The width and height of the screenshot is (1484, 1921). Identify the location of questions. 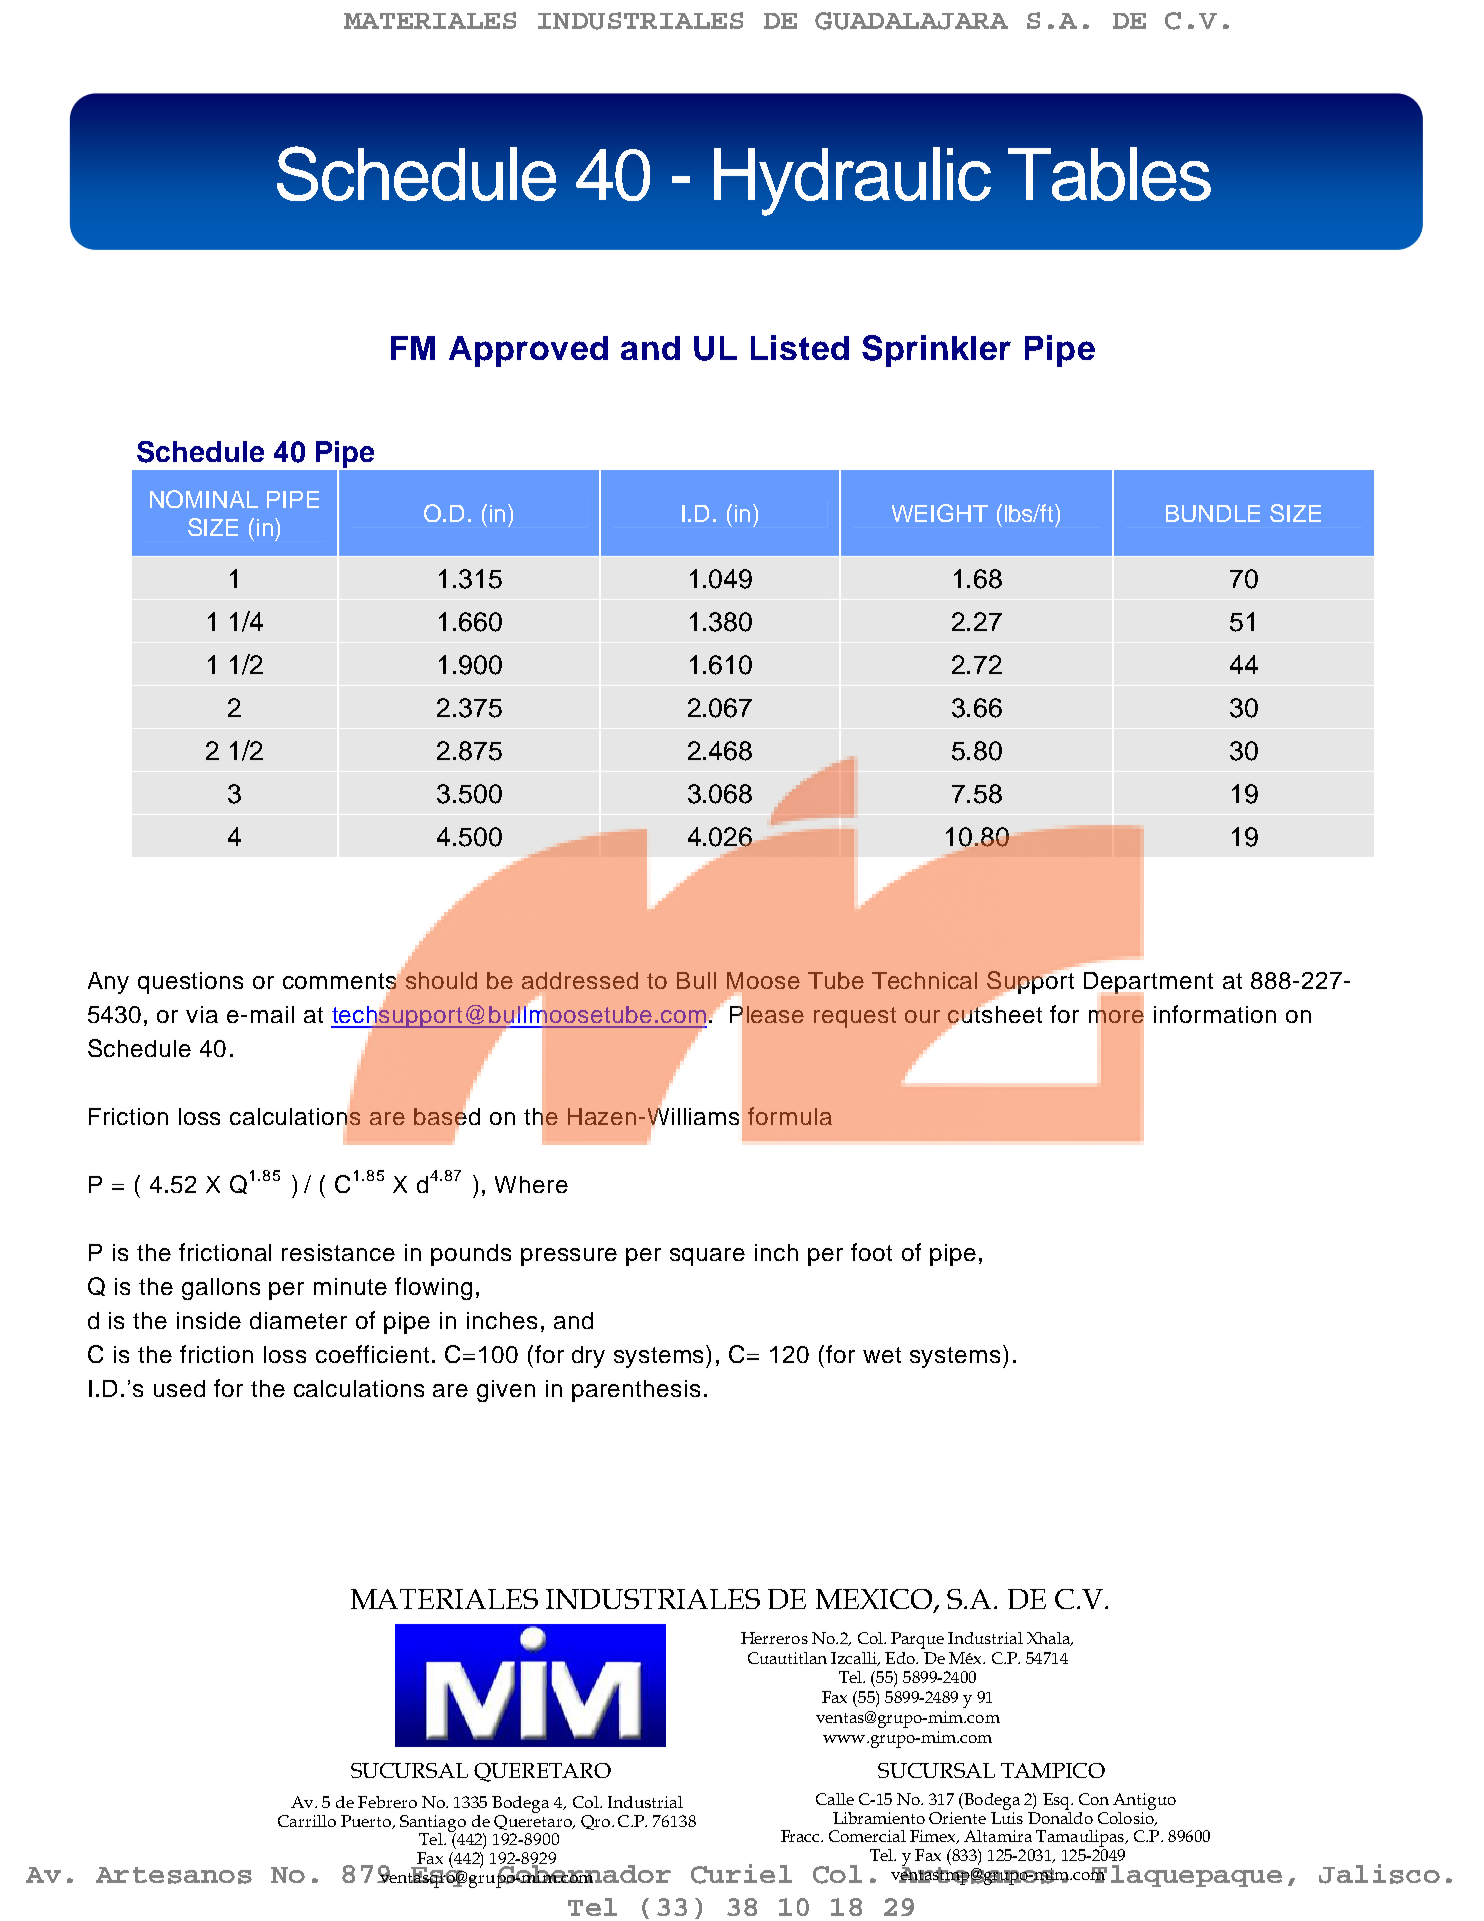
(190, 983).
